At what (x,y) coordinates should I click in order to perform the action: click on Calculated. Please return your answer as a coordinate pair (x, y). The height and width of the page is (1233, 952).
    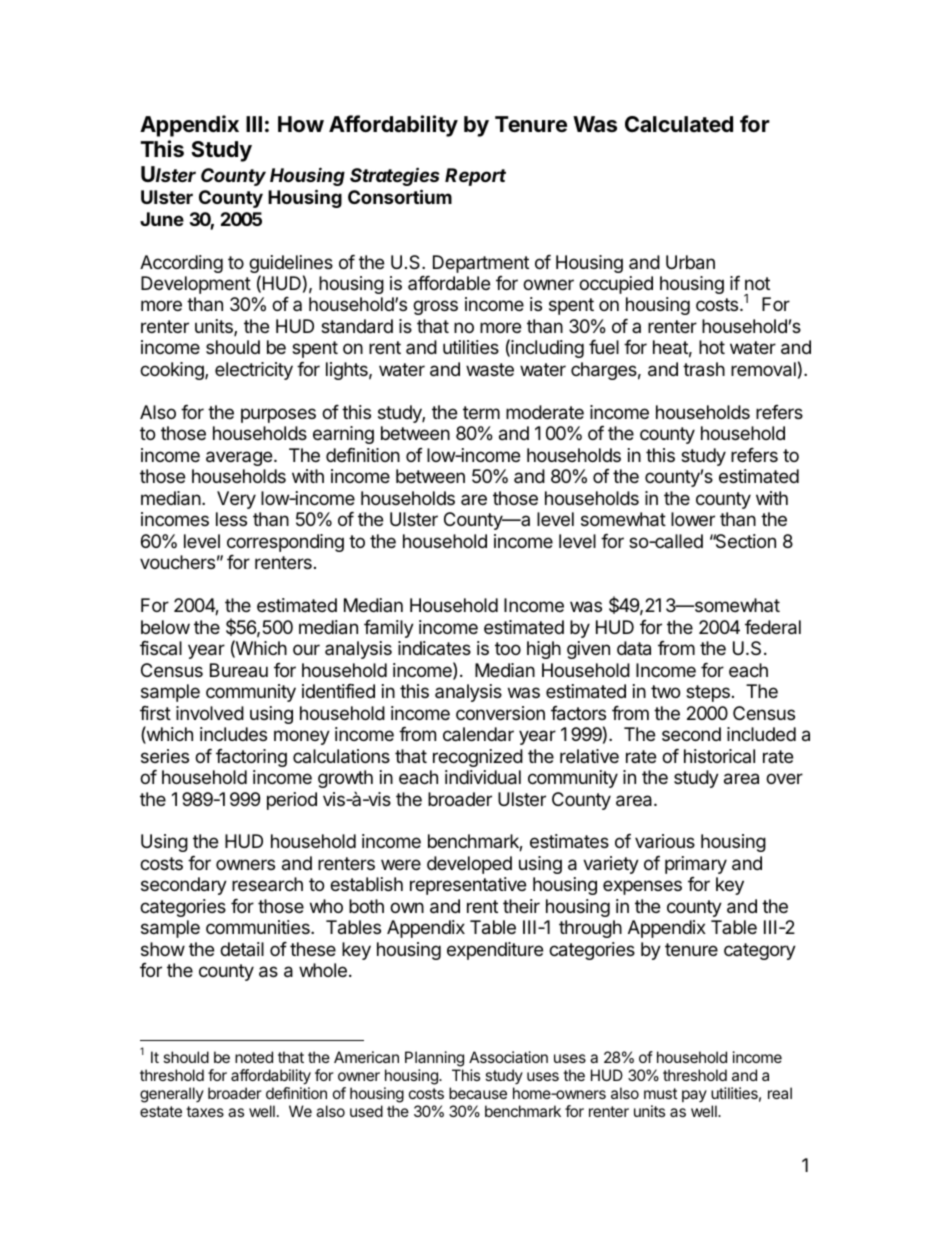
    Looking at the image, I should click on (679, 124).
